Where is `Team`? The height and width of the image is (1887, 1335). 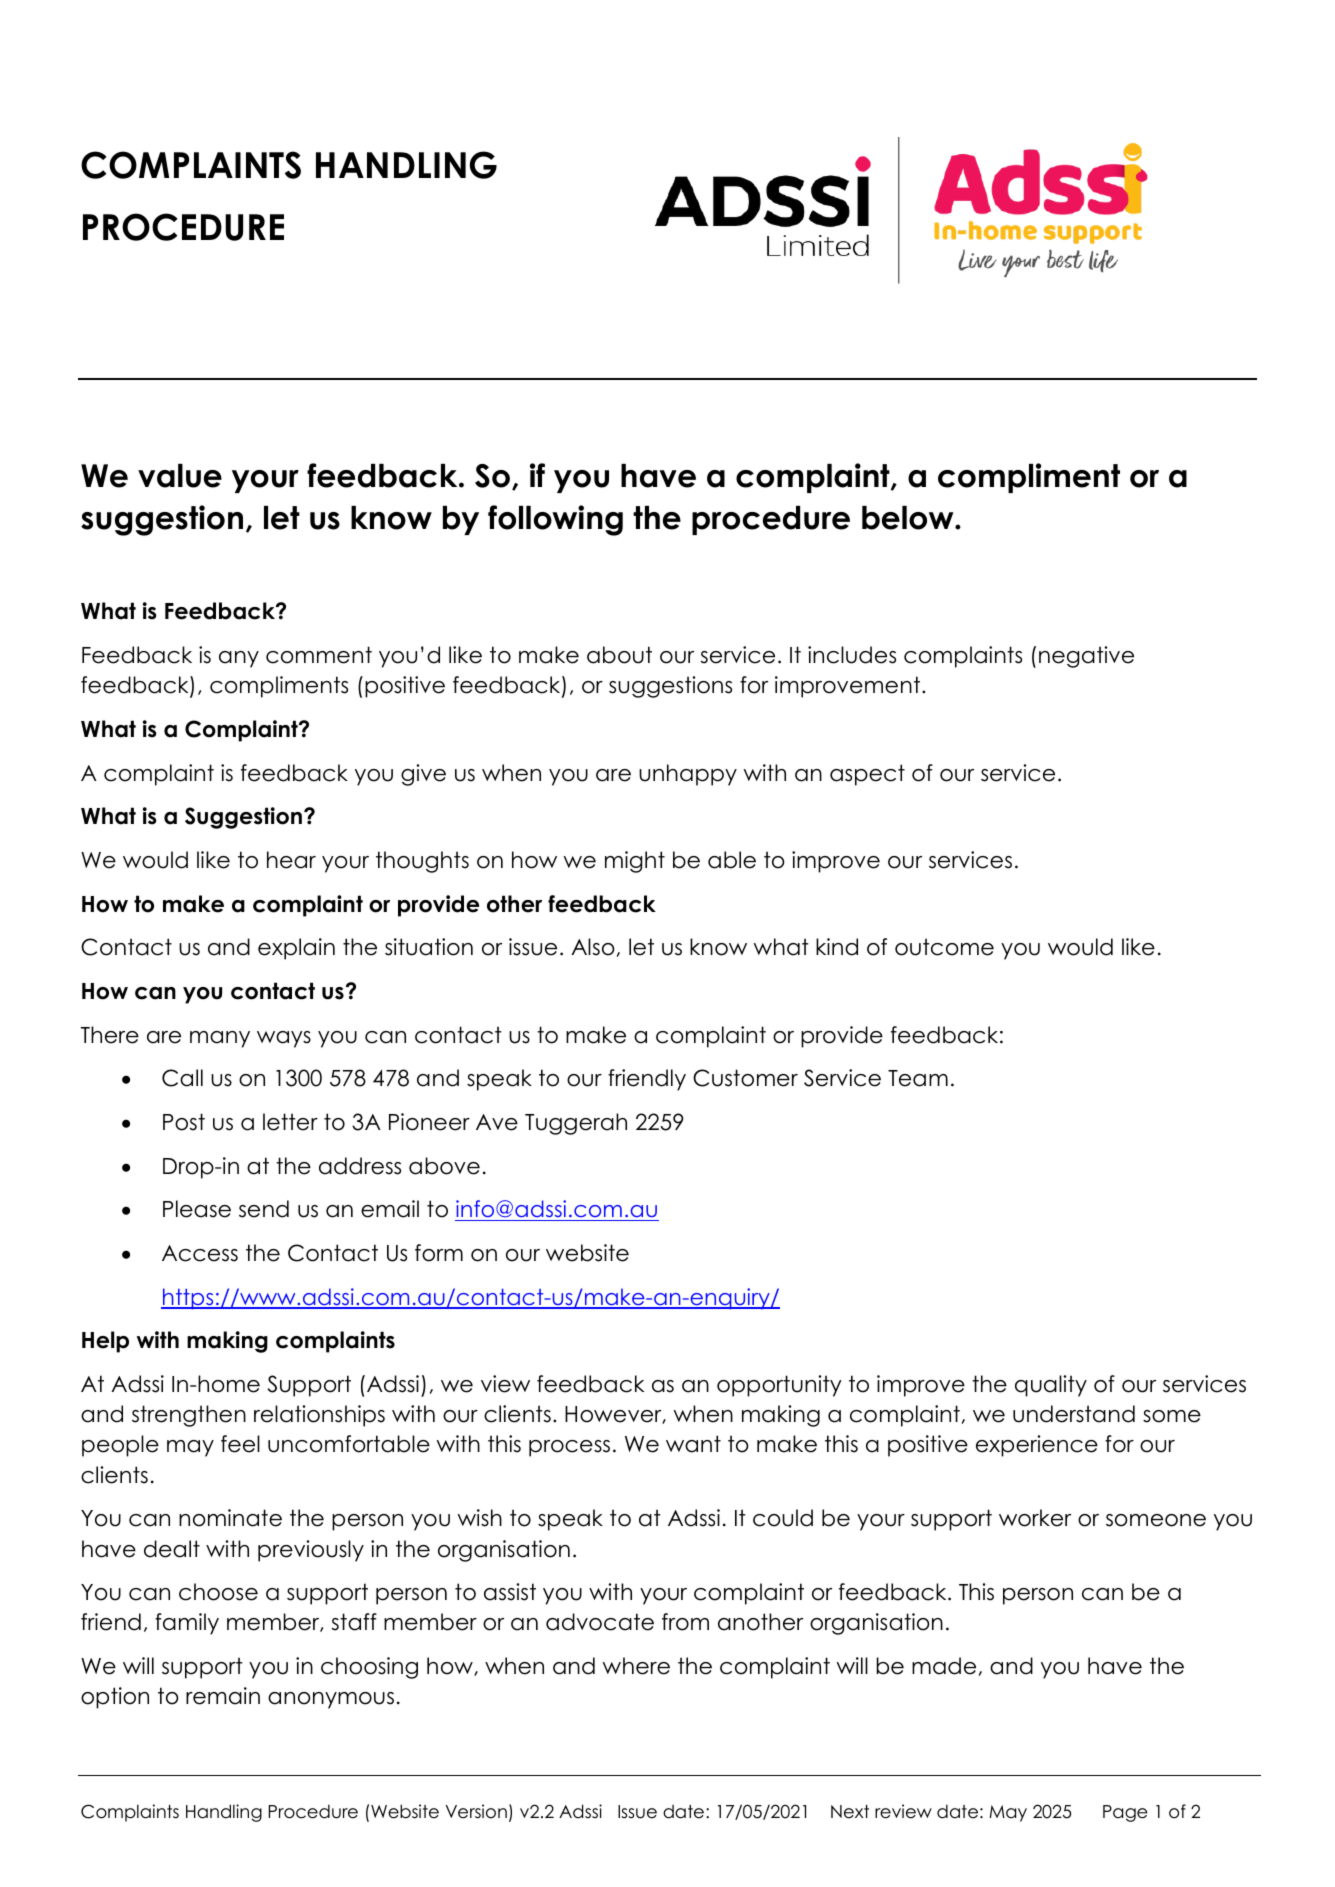 Team is located at coordinates (918, 1078).
